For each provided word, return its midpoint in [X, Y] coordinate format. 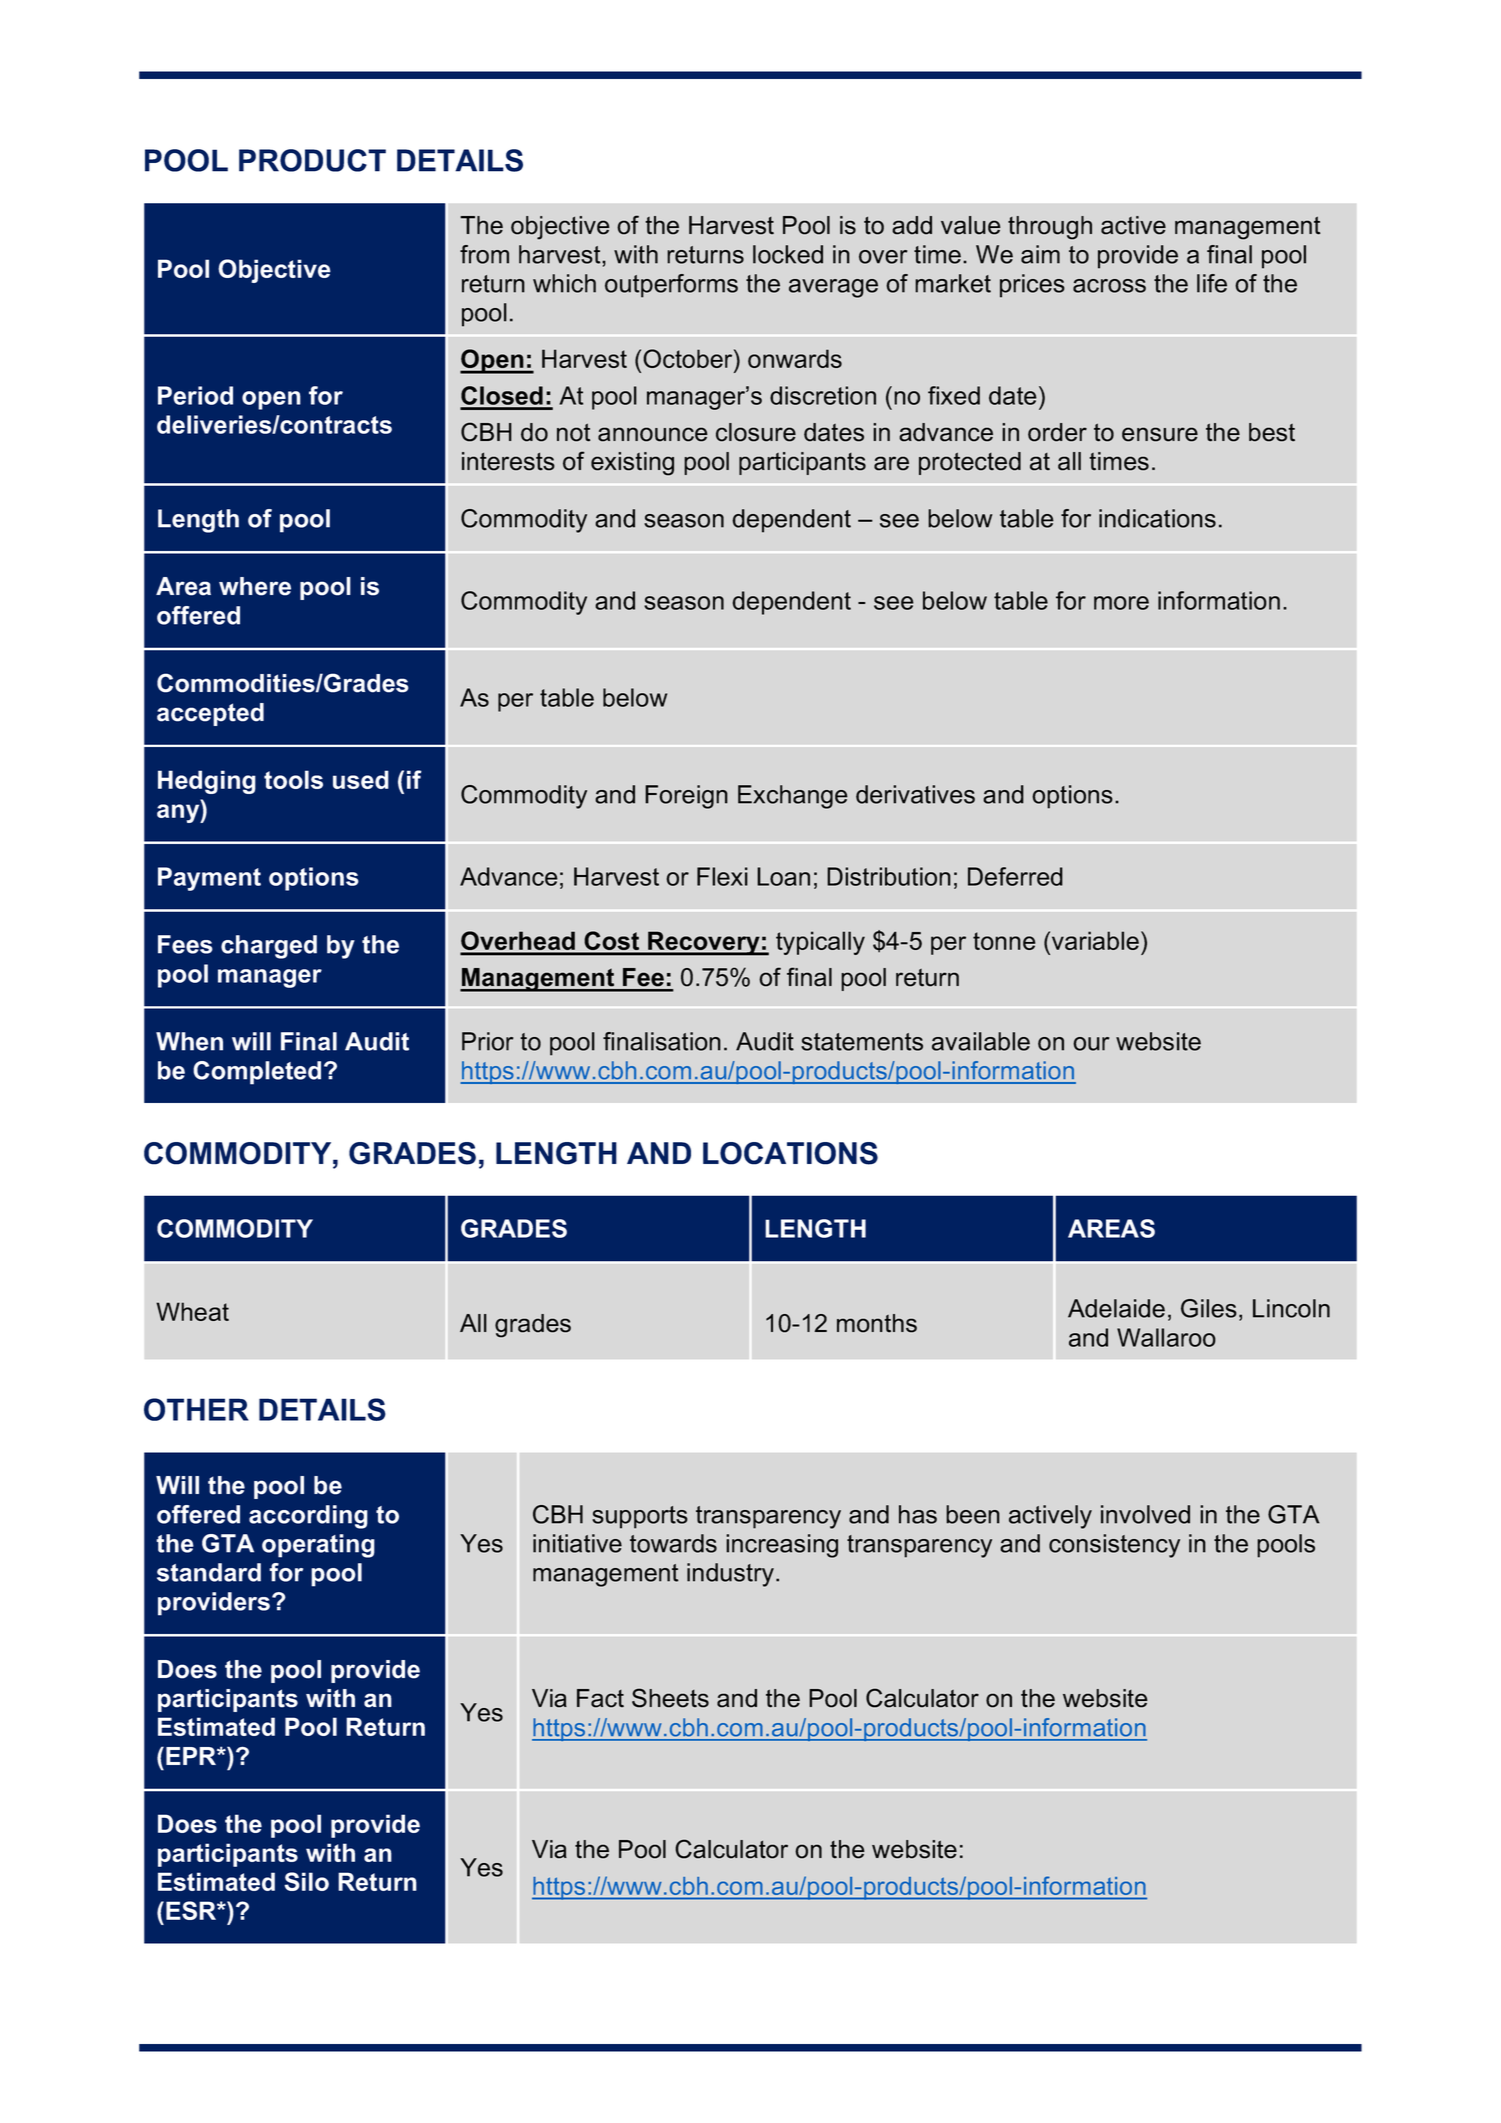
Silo [306, 1881]
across [1109, 286]
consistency [1114, 1546]
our [1091, 1044]
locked [788, 254]
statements [862, 1042]
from [484, 254]
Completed [257, 1073]
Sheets [670, 1698]
